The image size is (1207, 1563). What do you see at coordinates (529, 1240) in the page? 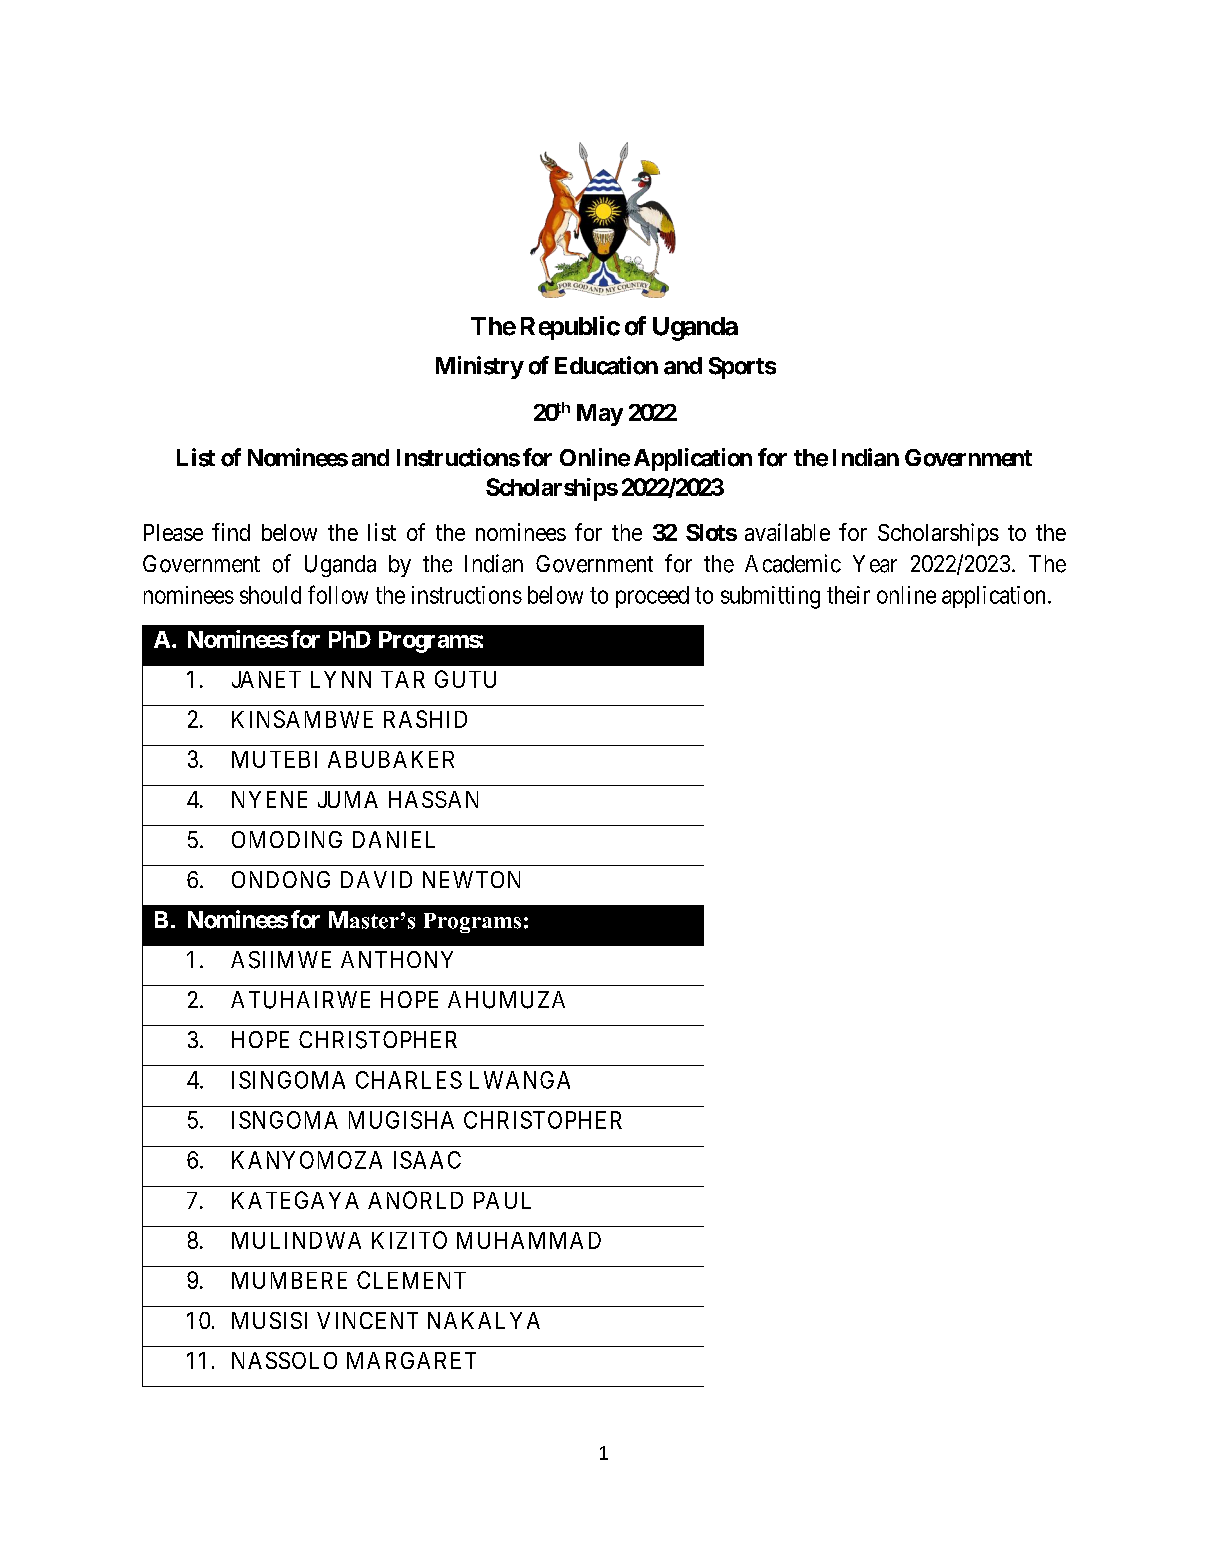
I see `MUHAMMAD` at bounding box center [529, 1240].
